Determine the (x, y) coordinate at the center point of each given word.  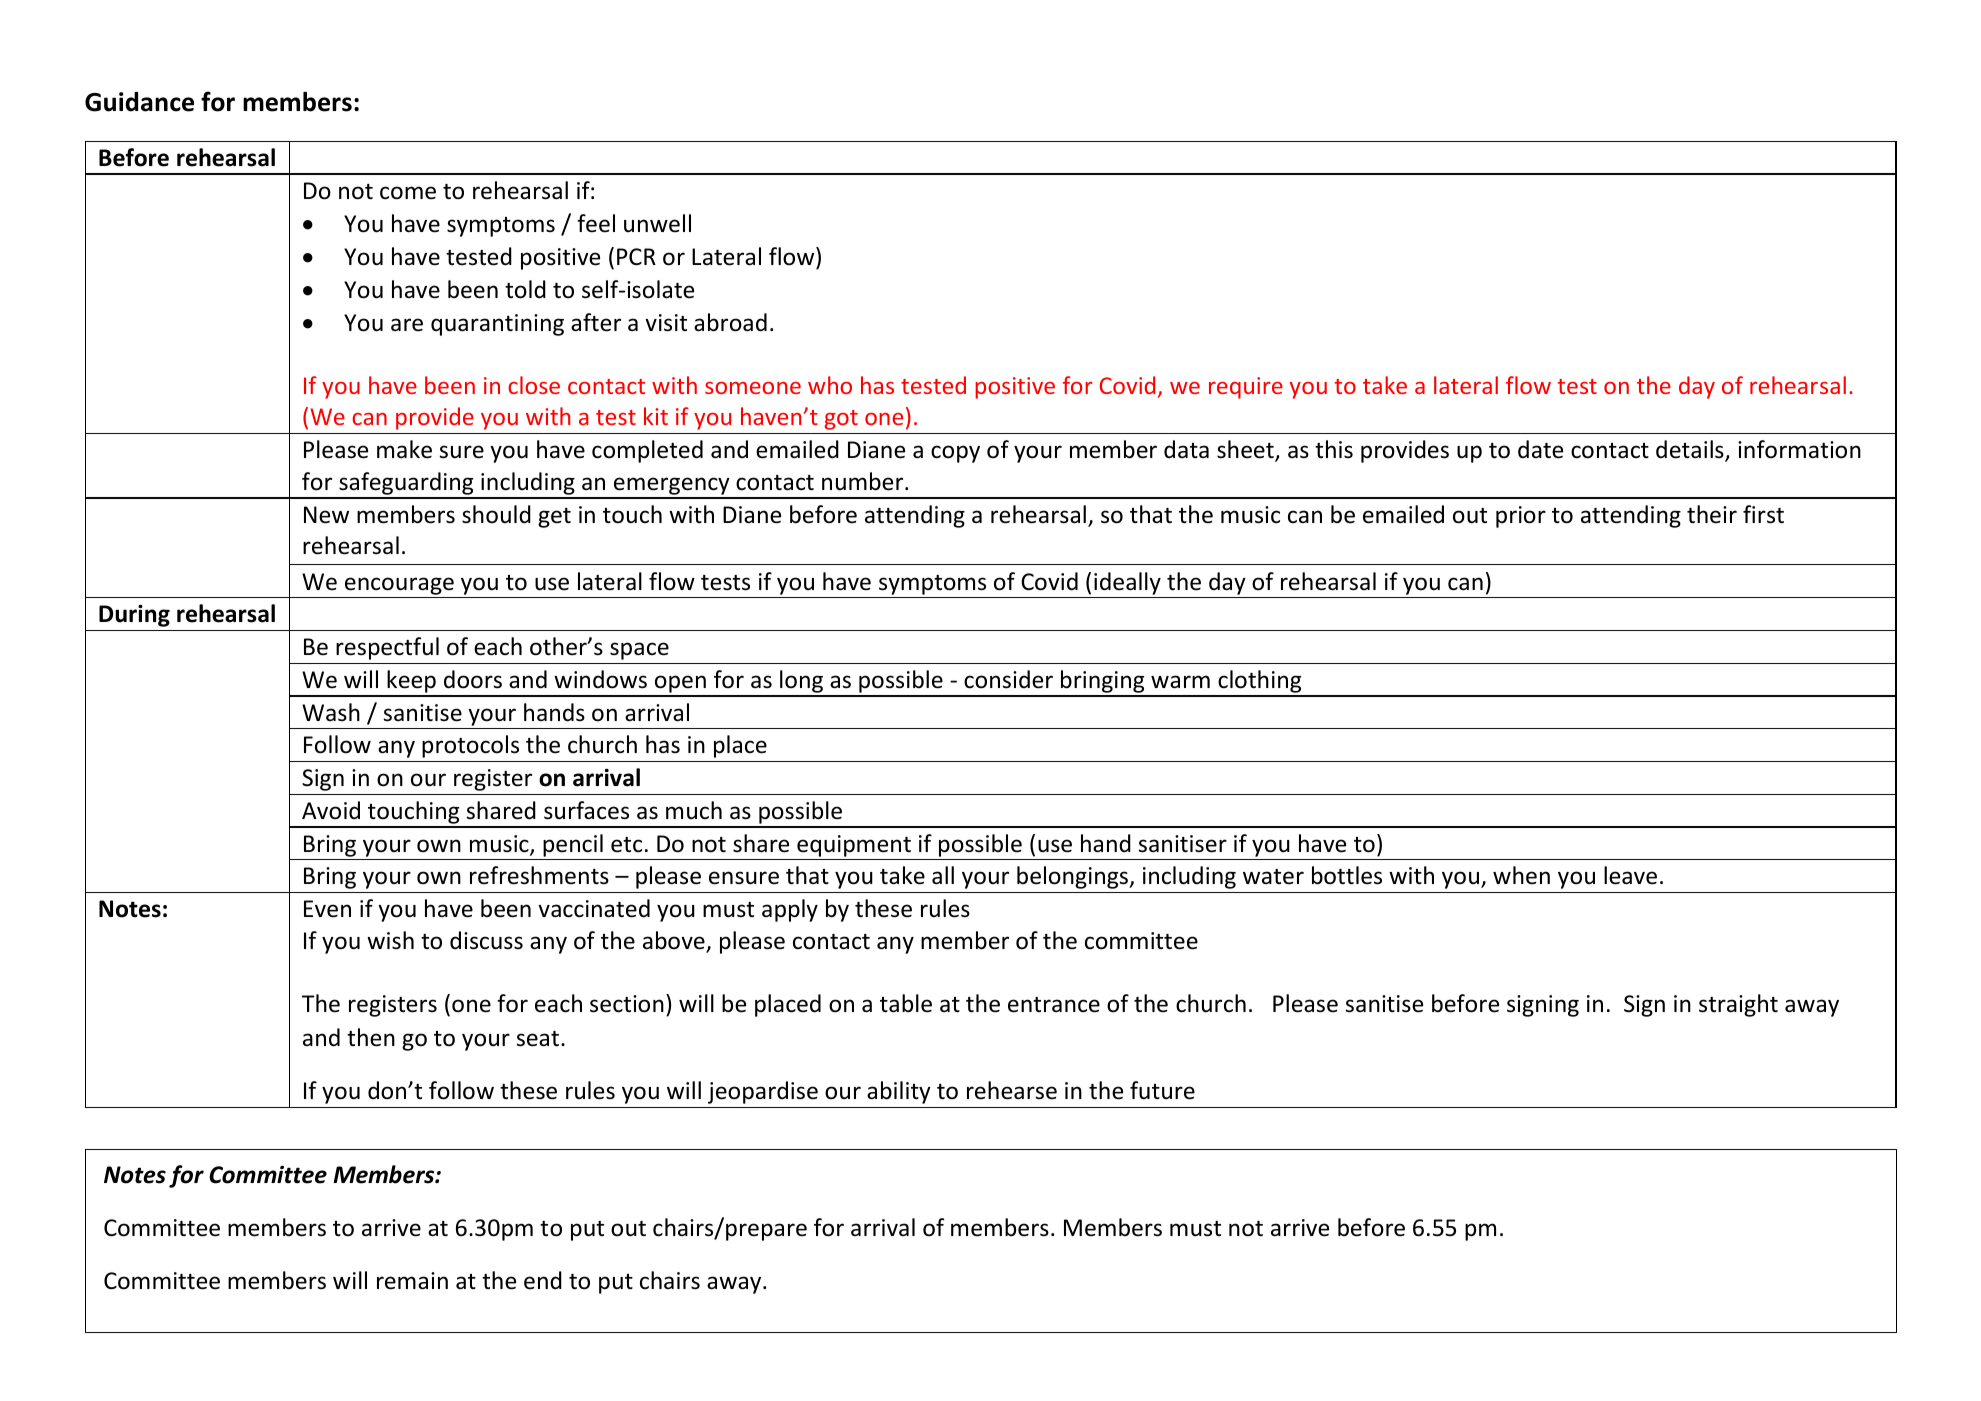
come (408, 193)
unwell (657, 223)
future (1162, 1090)
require (1246, 388)
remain (412, 1281)
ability (899, 1092)
